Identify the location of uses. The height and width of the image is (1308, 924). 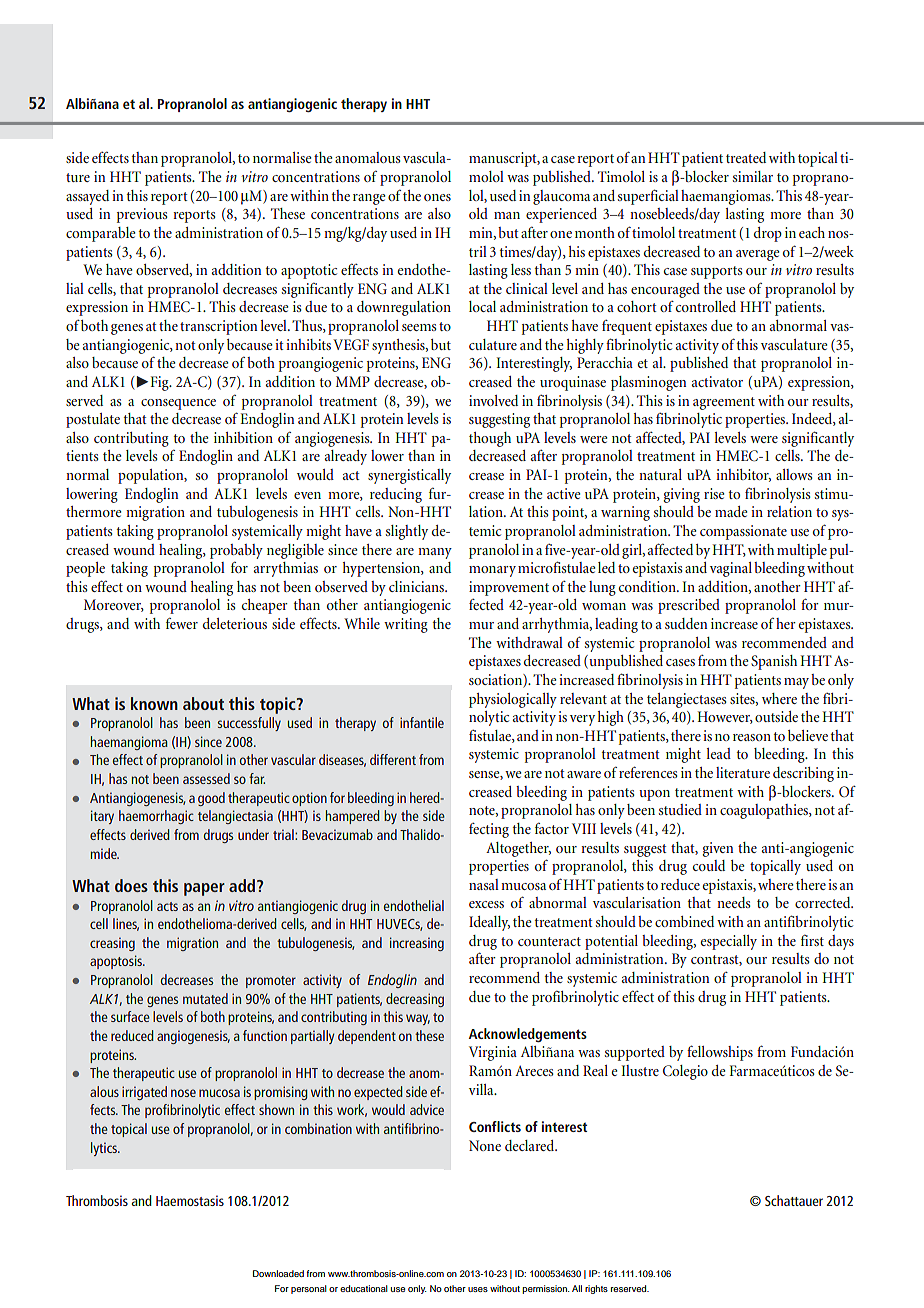
(478, 1289).
